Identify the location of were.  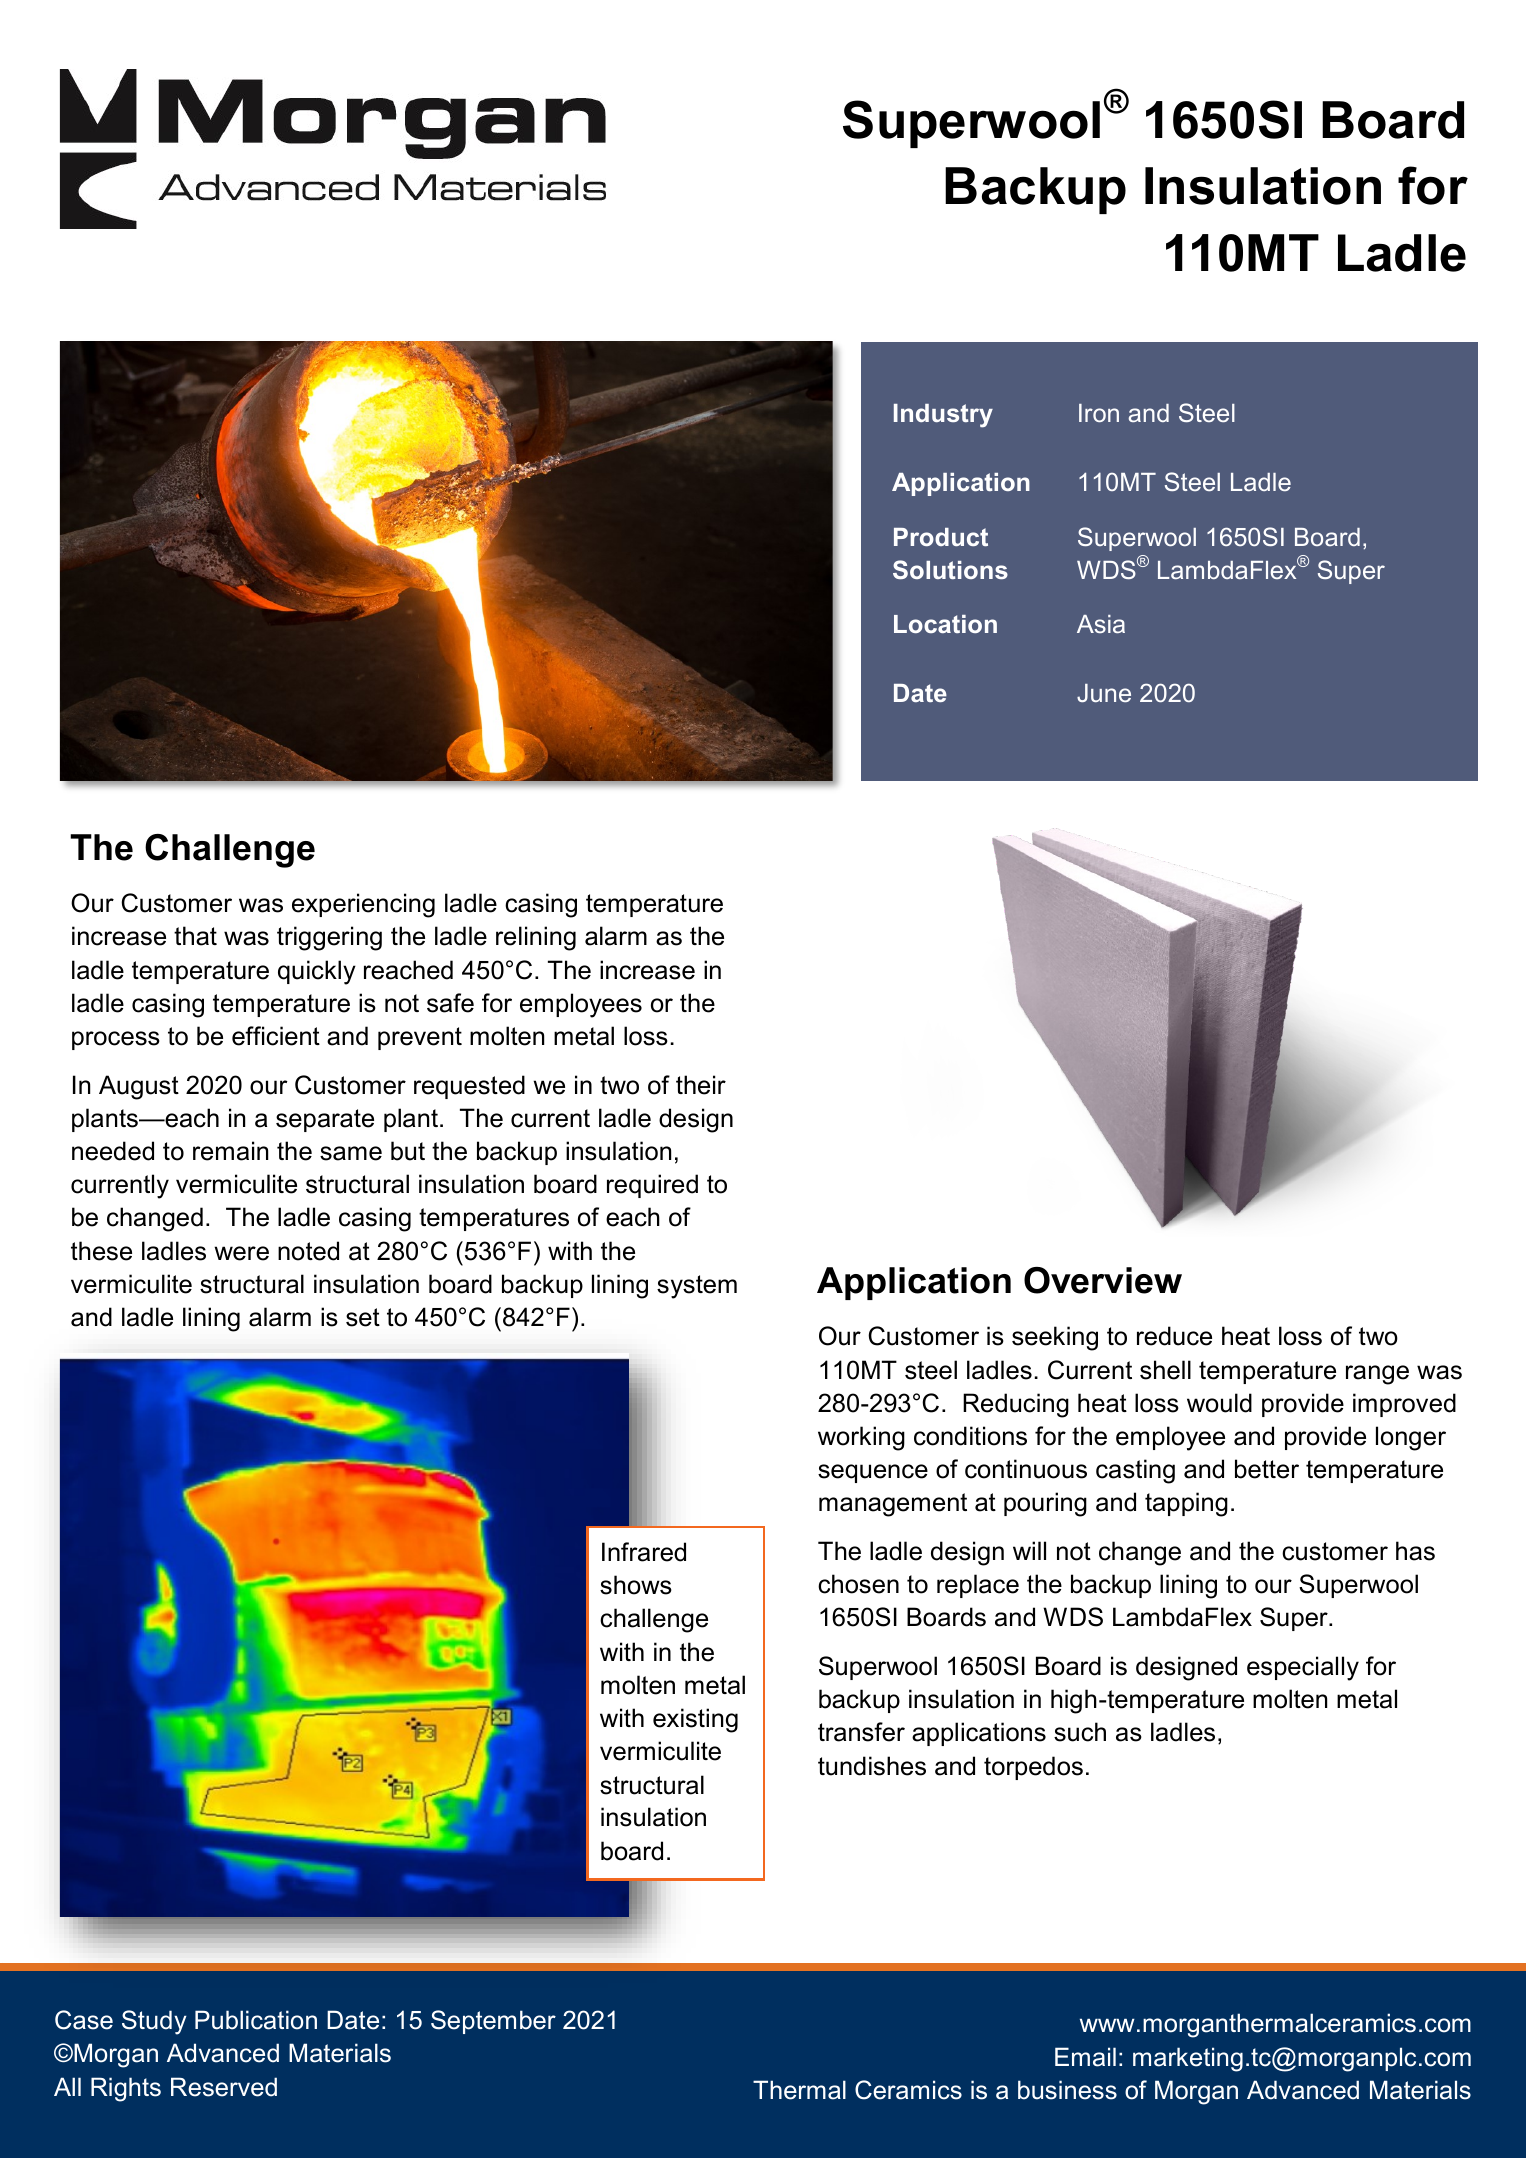
(241, 1253).
